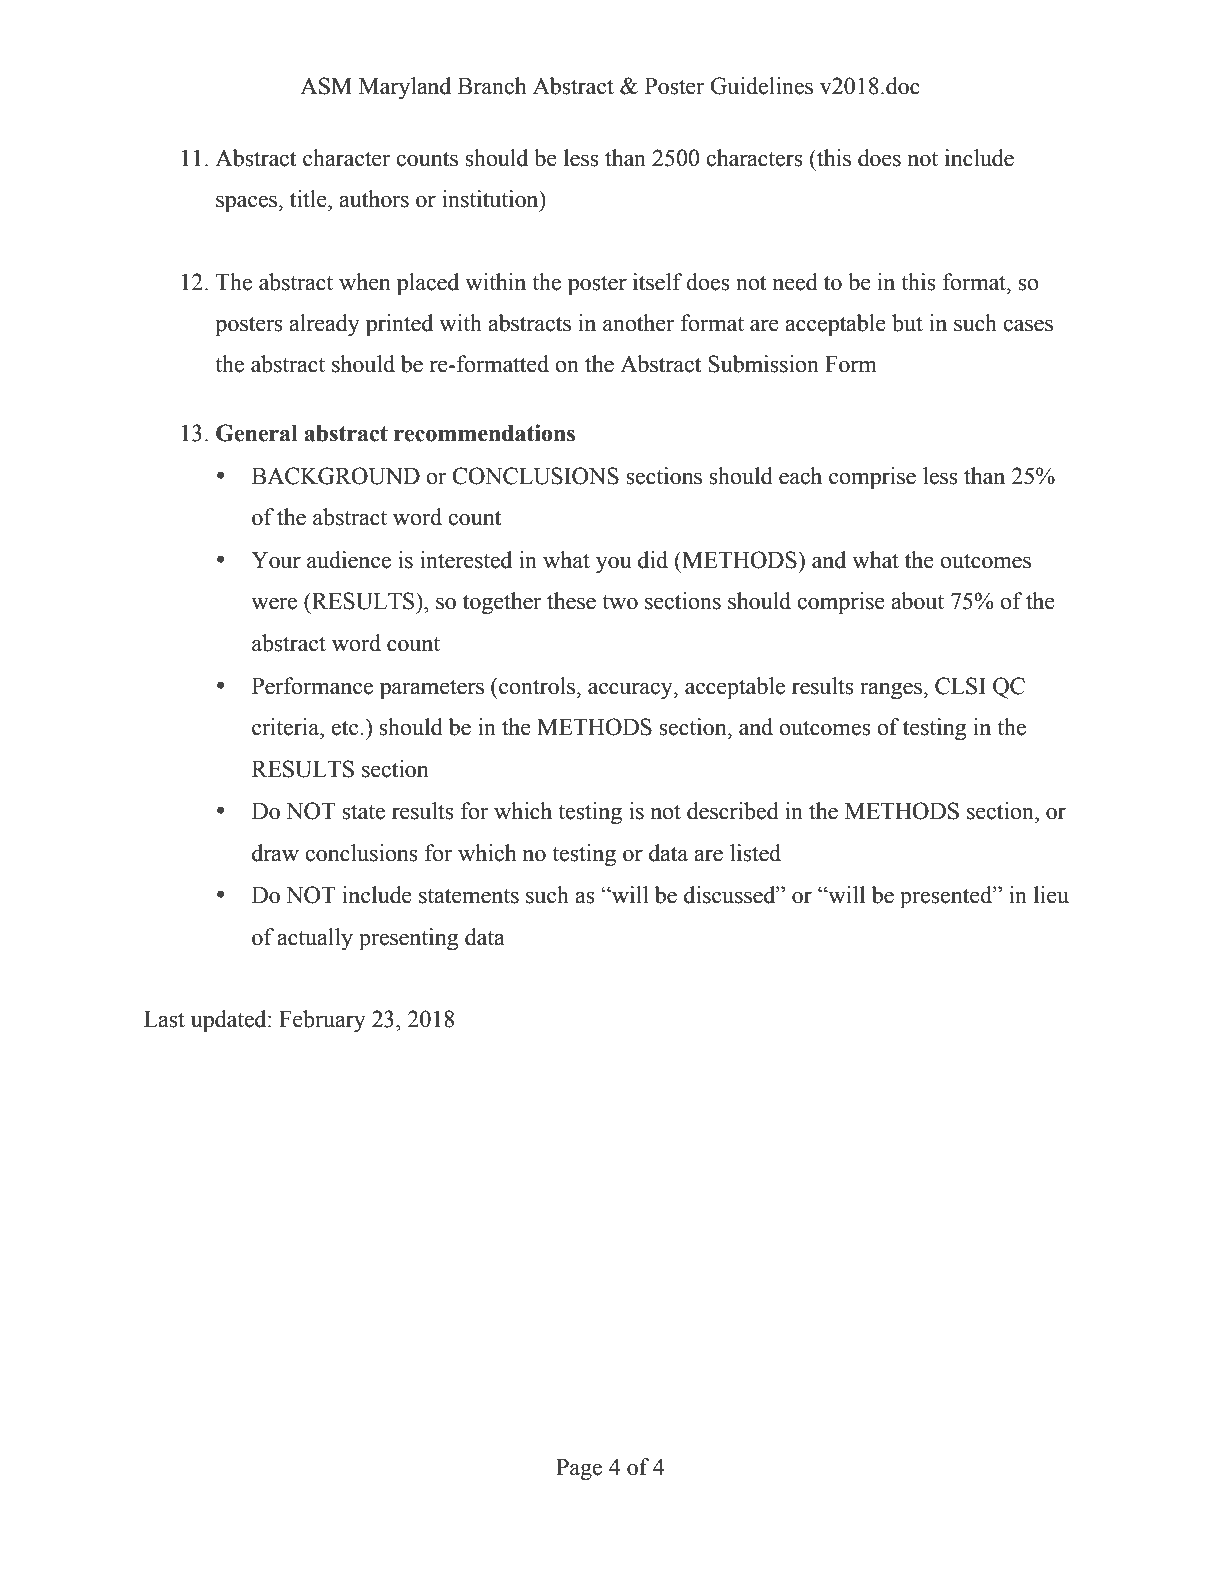 The image size is (1221, 1580). I want to click on General, so click(257, 433).
